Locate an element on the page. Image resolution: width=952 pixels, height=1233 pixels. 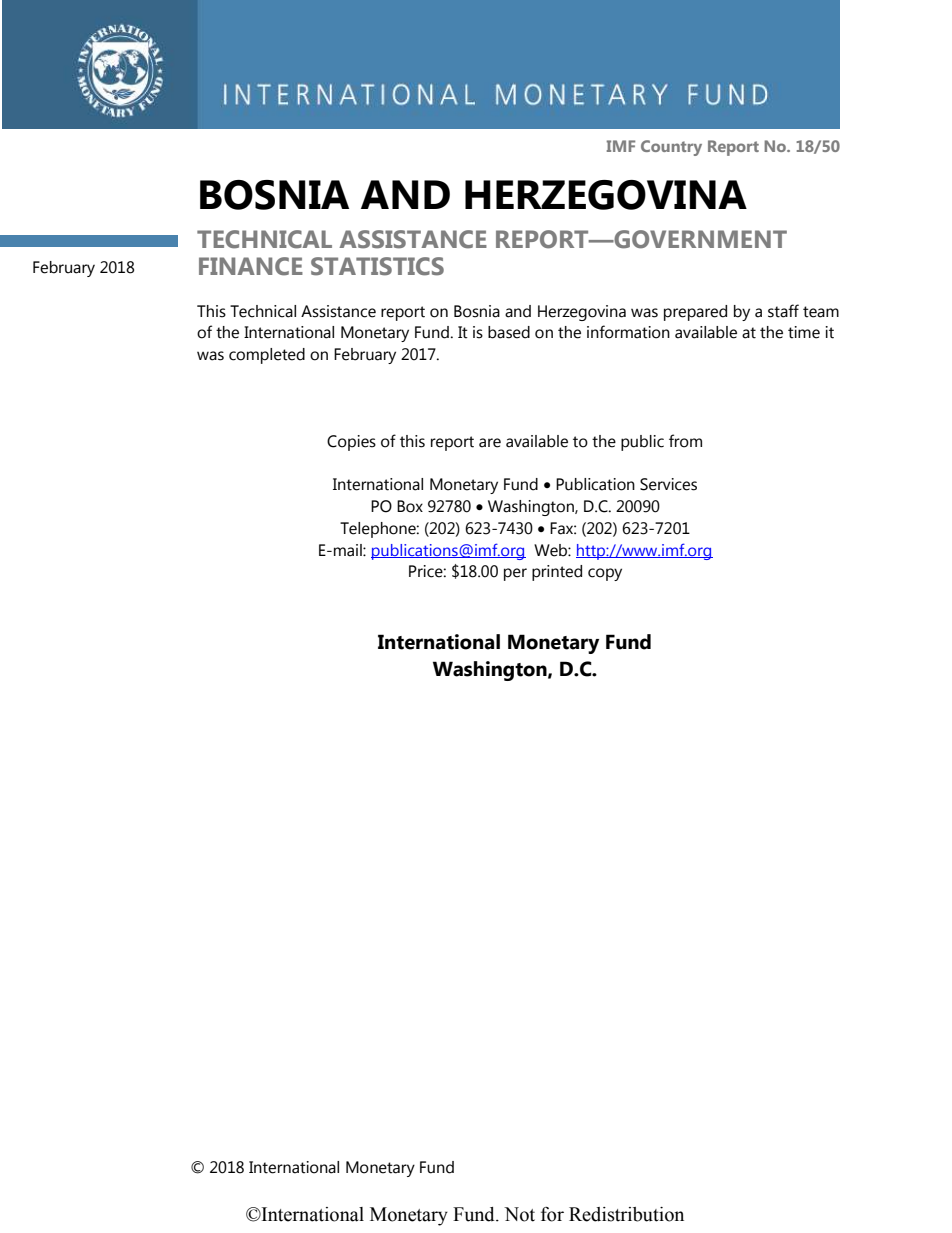
Country is located at coordinates (671, 148).
